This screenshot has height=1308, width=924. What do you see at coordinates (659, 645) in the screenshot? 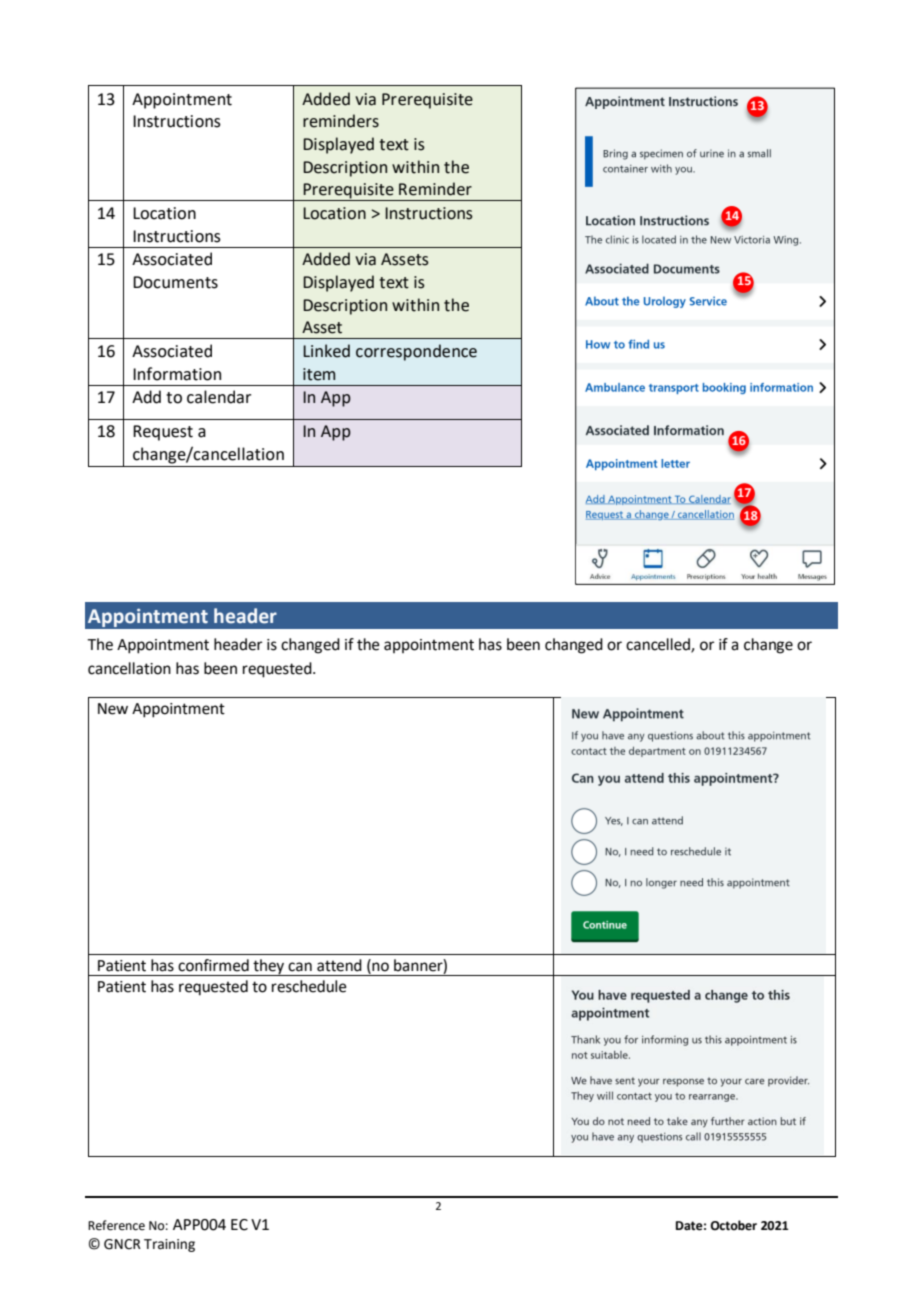
I see `cancelled` at bounding box center [659, 645].
